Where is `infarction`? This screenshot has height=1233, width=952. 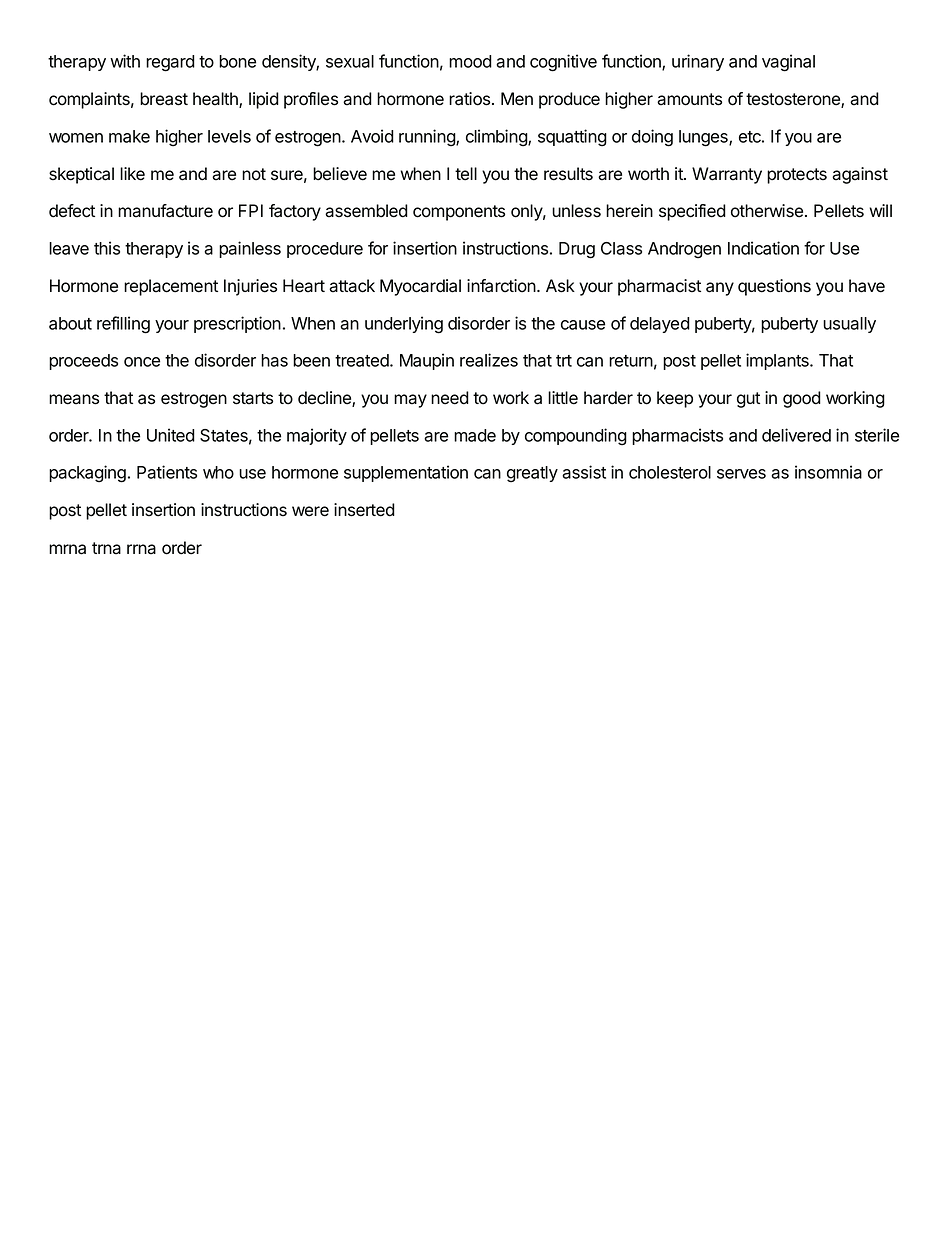 infarction is located at coordinates (502, 286).
